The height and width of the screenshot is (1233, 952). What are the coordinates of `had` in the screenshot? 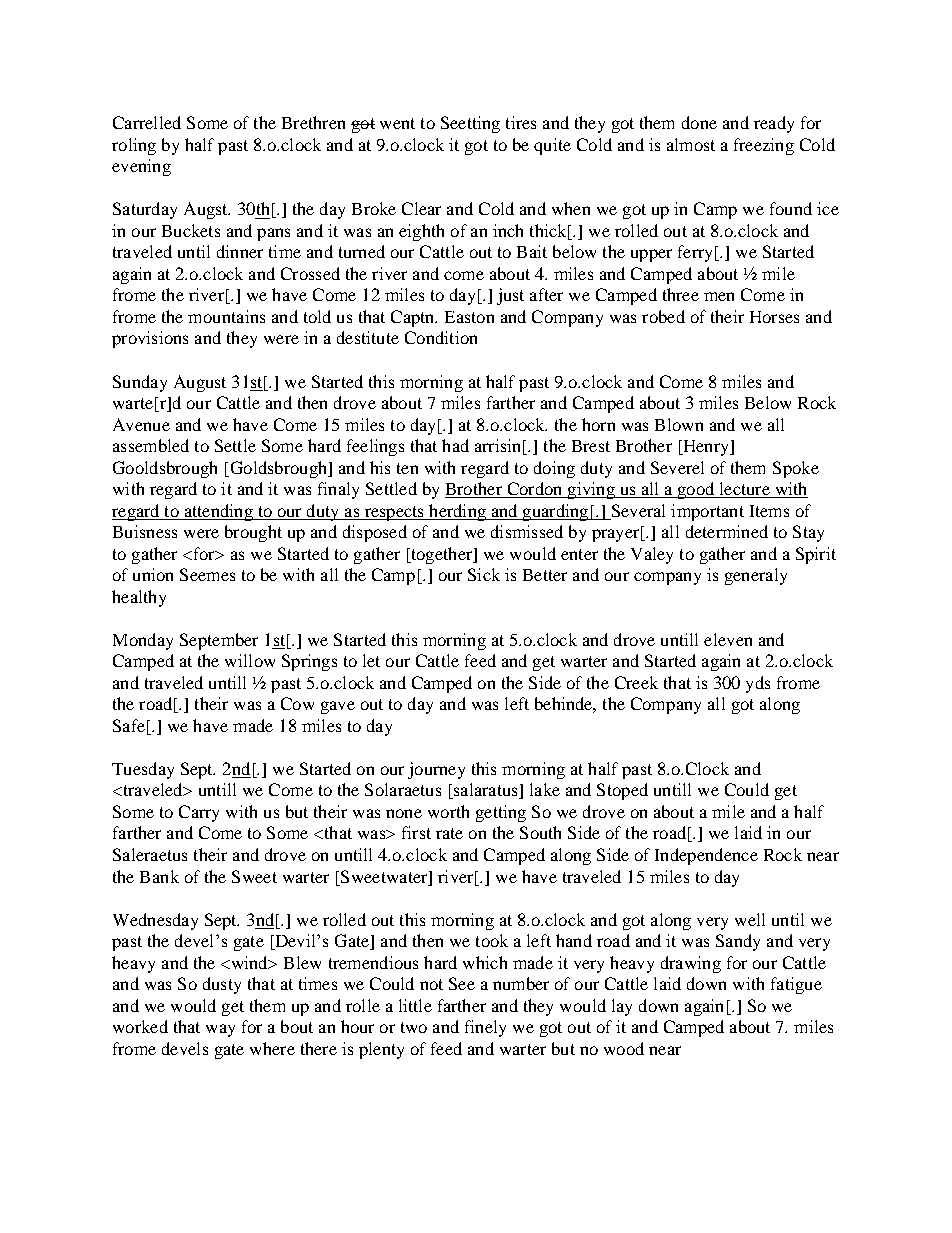 It's located at (455, 445).
